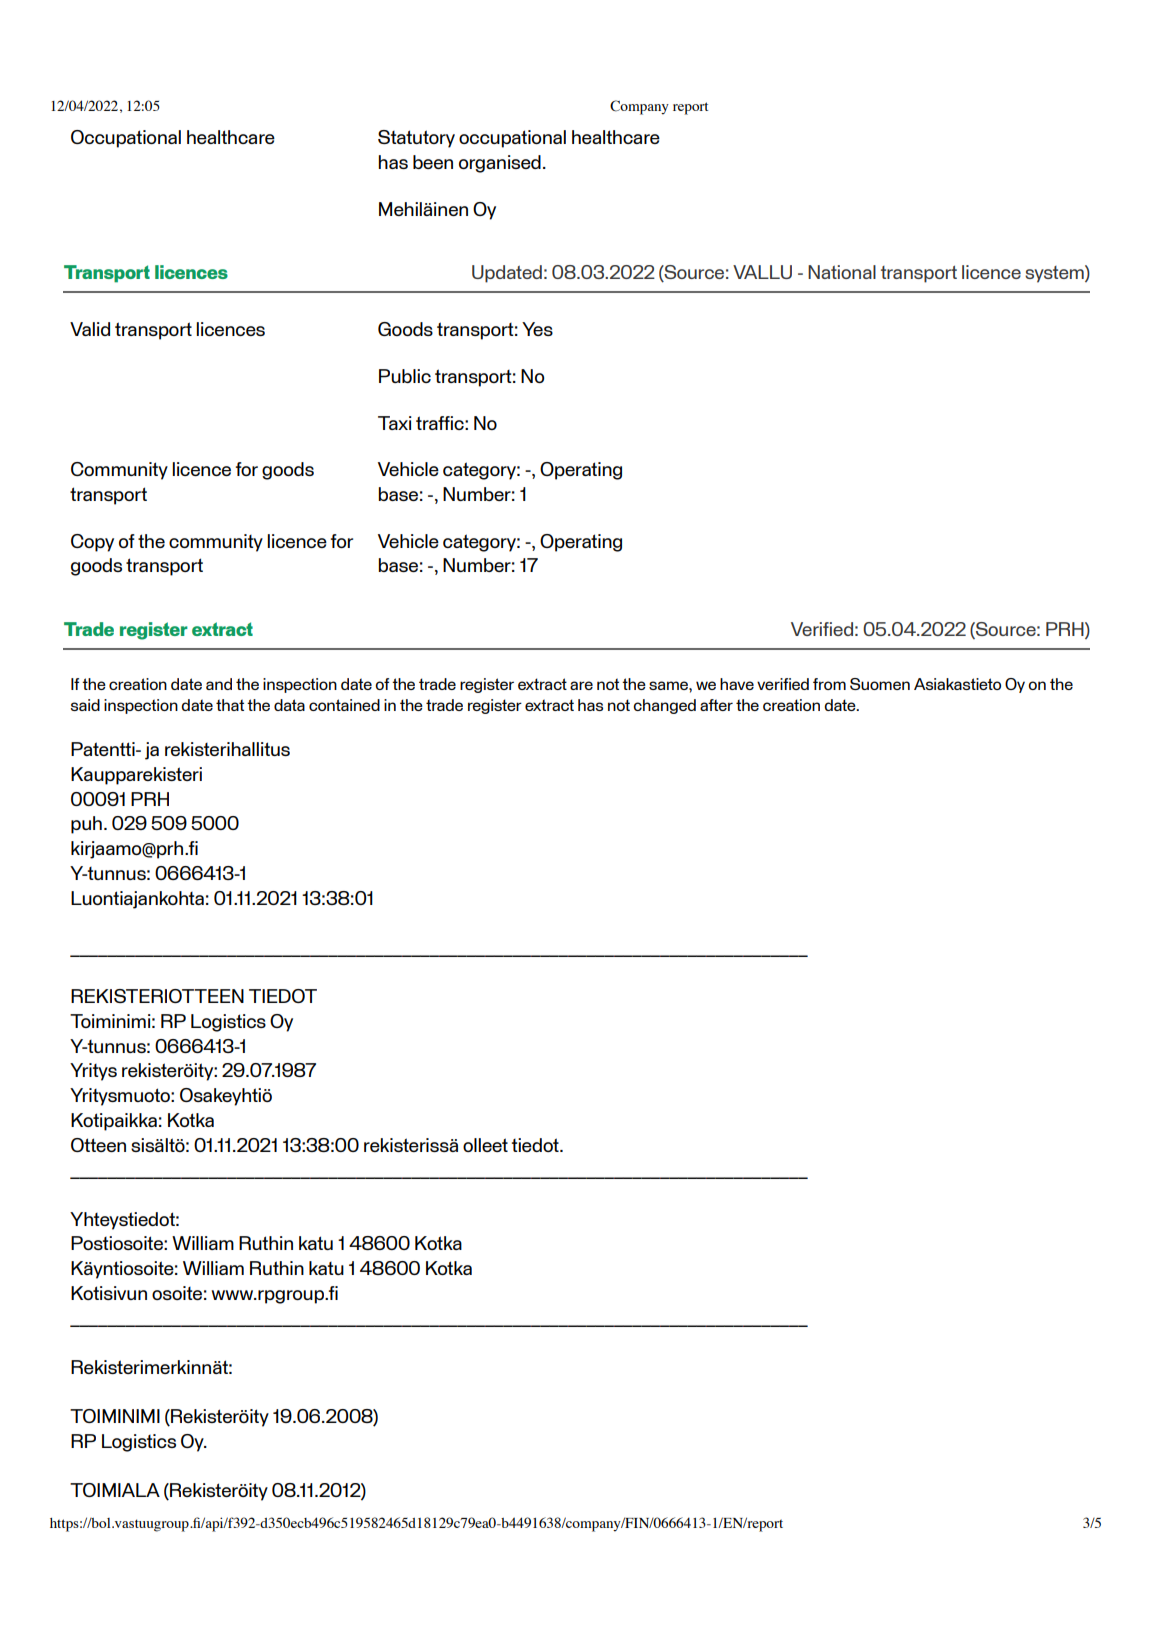 The image size is (1152, 1630). I want to click on been, so click(433, 162).
